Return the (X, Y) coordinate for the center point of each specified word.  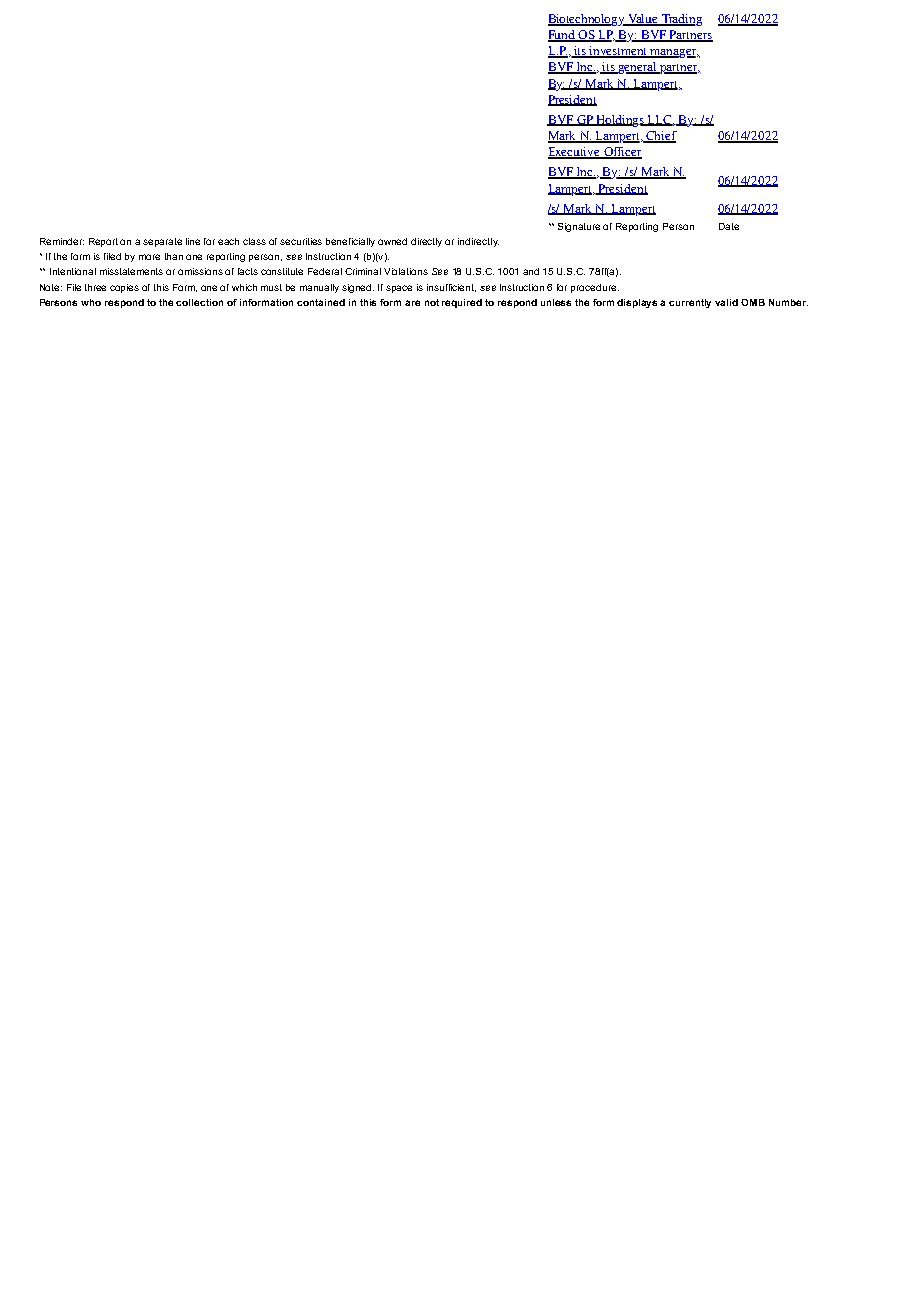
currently (690, 303)
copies (124, 288)
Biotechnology (587, 20)
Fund (562, 36)
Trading (680, 20)
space (399, 289)
